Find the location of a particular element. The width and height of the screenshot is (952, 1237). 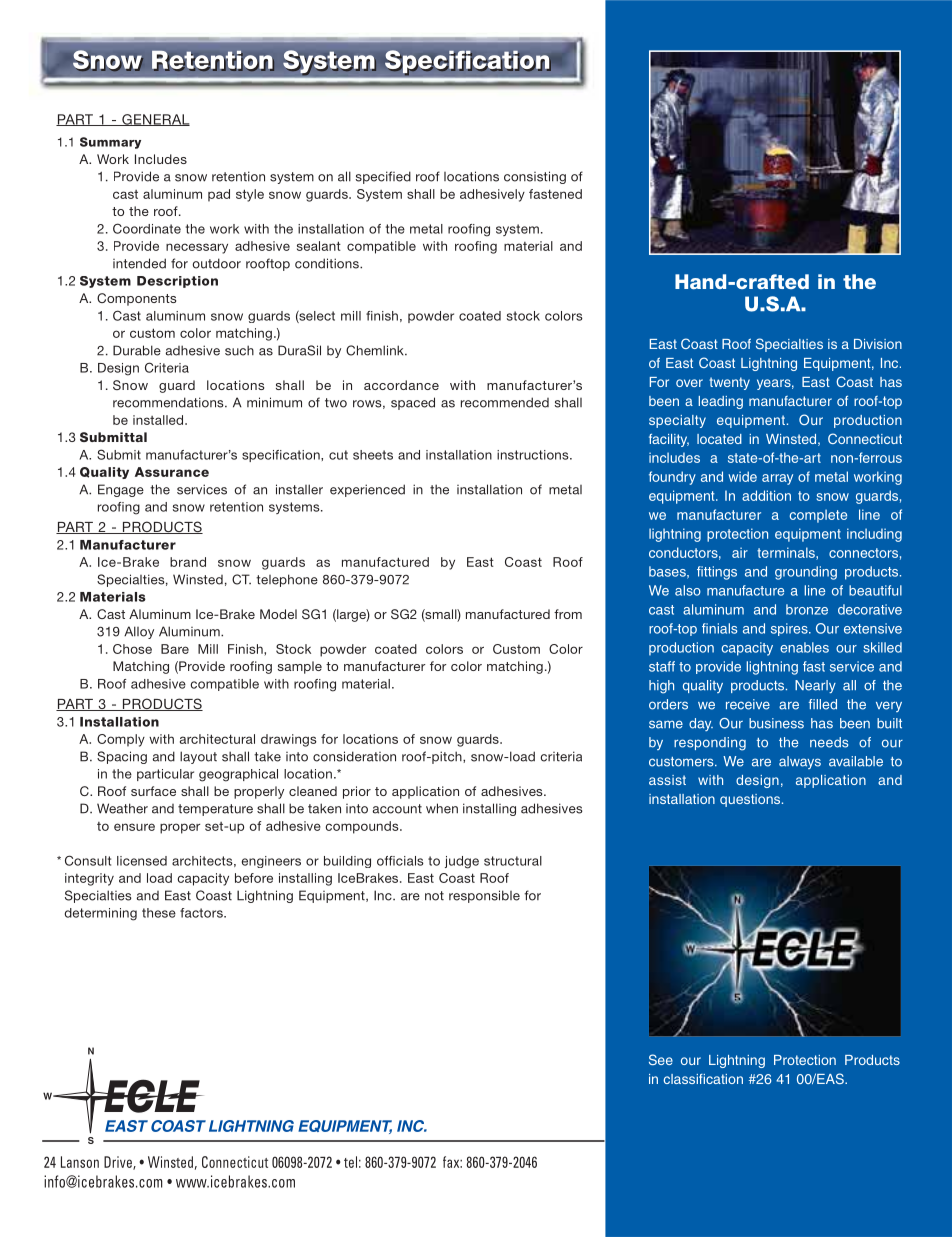

from is located at coordinates (568, 614).
